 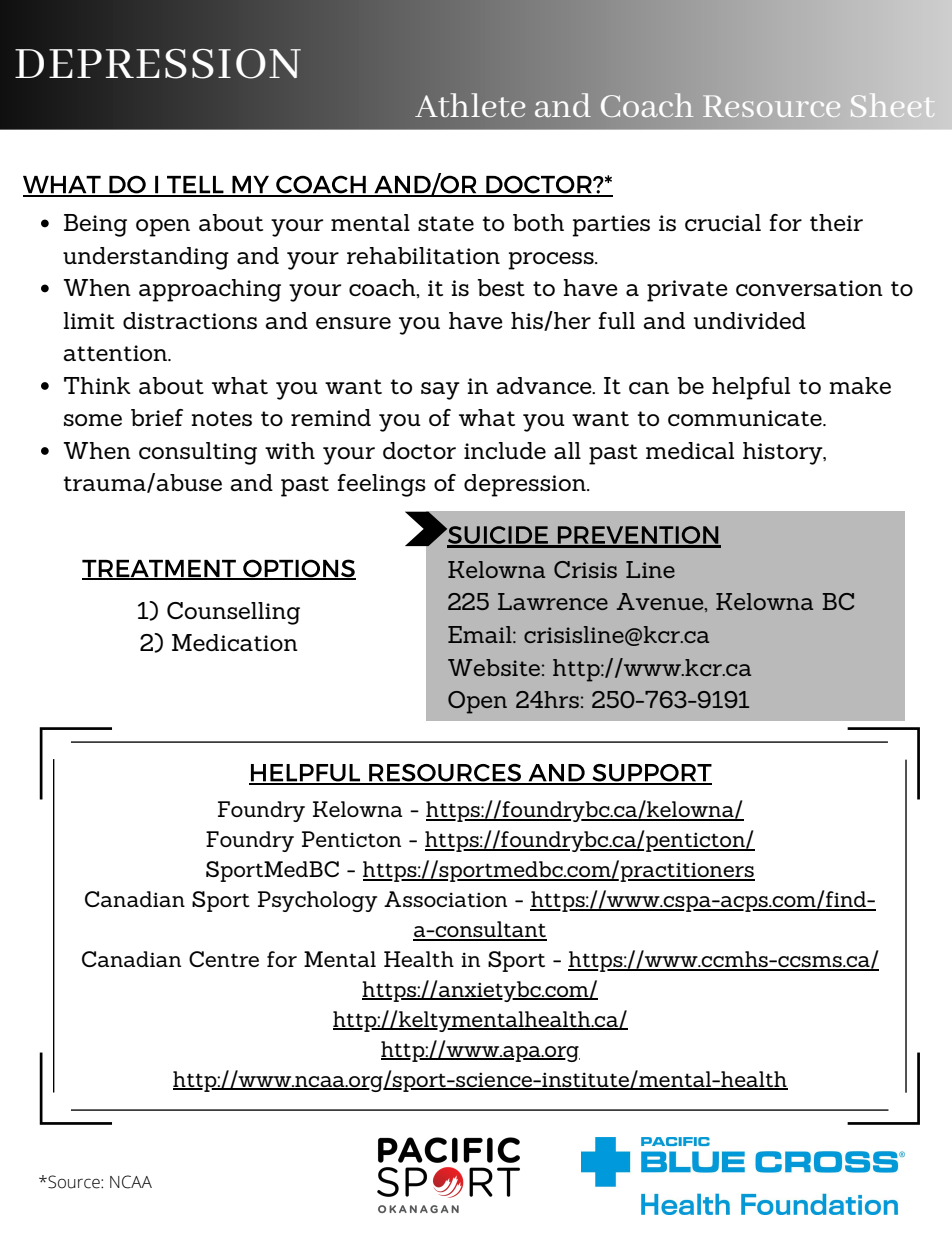 I want to click on Athlete, so click(x=470, y=105).
